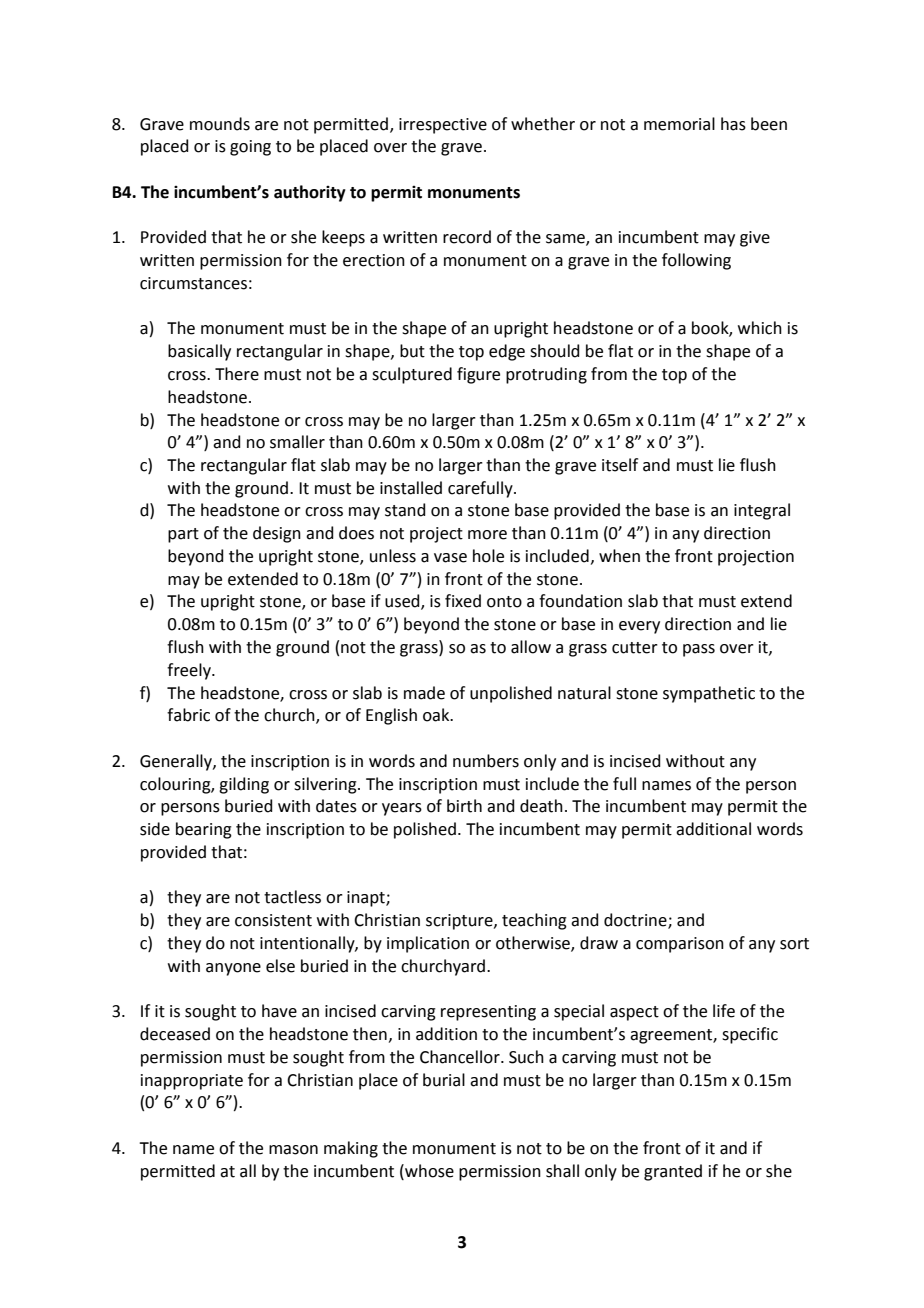 This screenshot has height=1308, width=924. What do you see at coordinates (673, 1172) in the screenshot?
I see `granted` at bounding box center [673, 1172].
